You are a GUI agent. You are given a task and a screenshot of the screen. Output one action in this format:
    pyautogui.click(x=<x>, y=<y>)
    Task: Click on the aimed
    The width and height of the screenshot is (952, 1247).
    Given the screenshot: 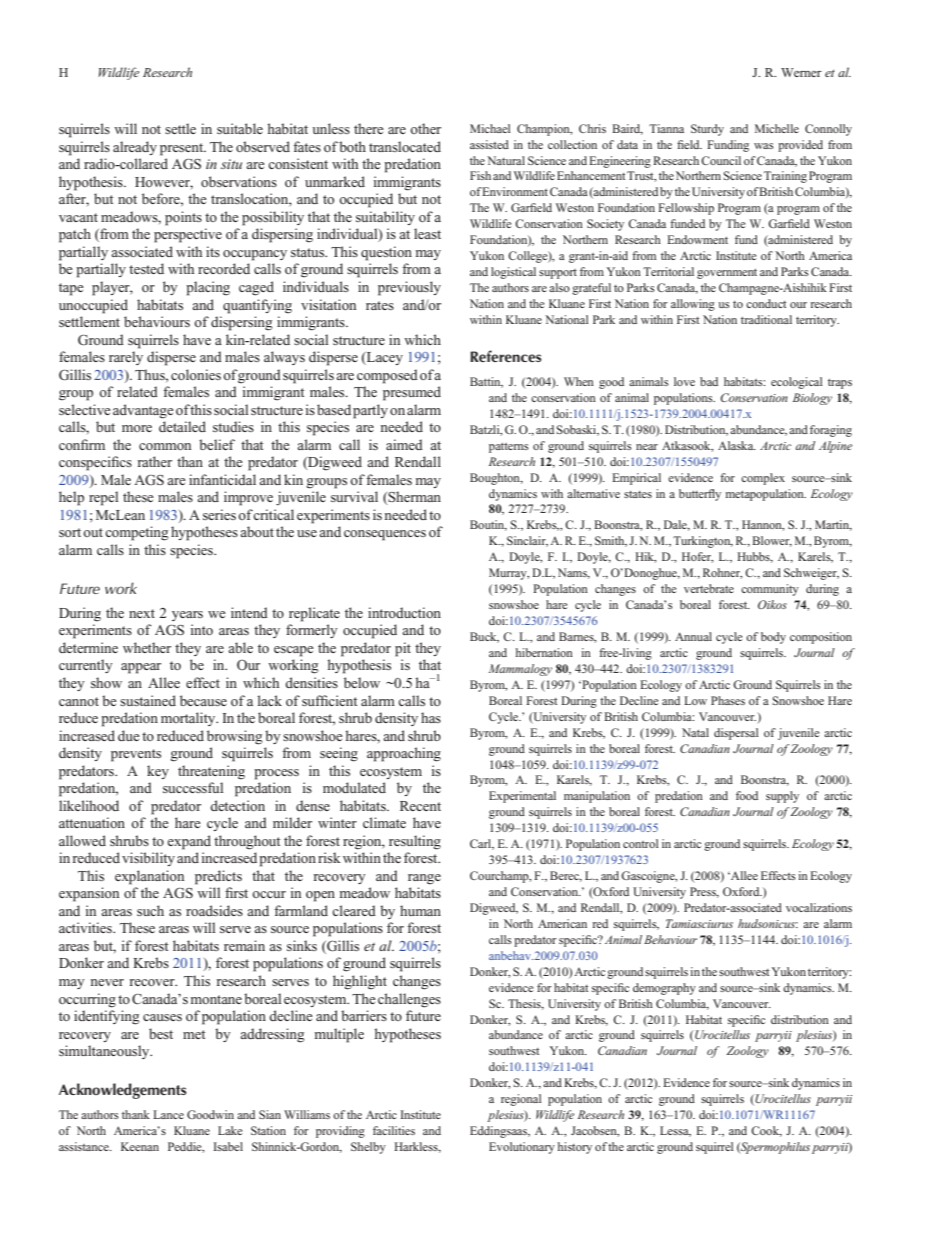 What is the action you would take?
    pyautogui.click(x=404, y=444)
